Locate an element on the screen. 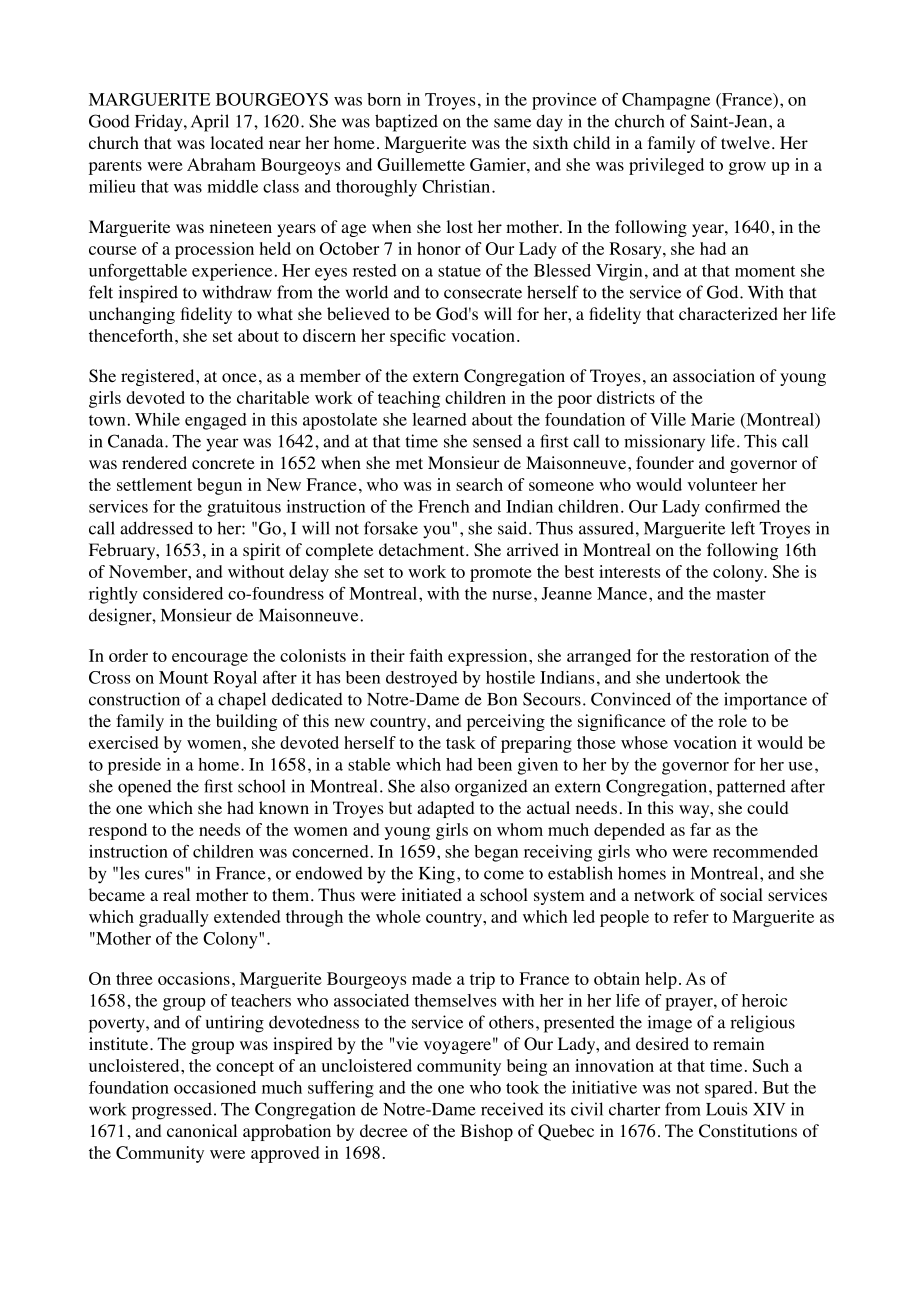  rendered is located at coordinates (154, 462).
